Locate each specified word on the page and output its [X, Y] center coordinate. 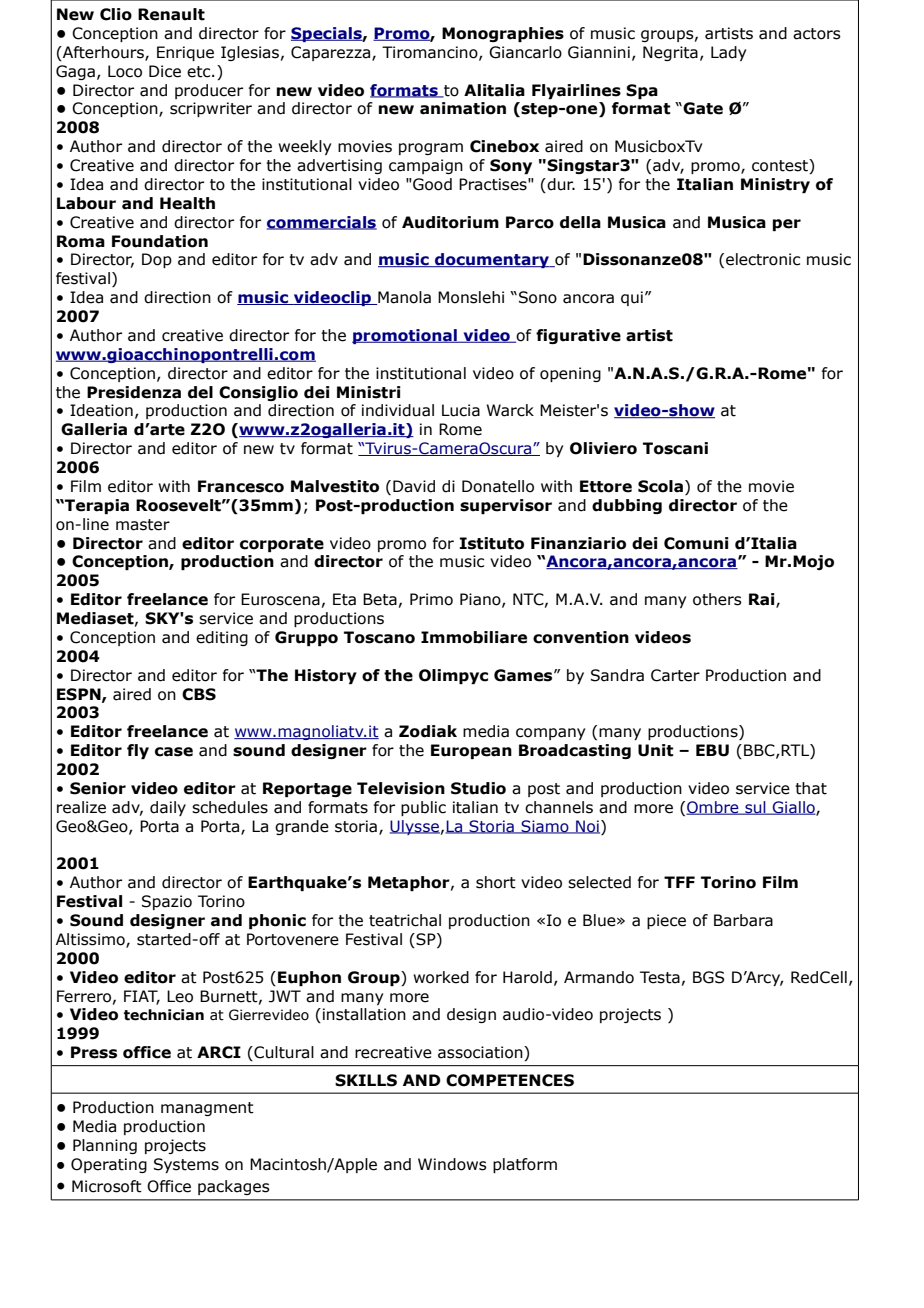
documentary [492, 260]
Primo [431, 599]
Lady [728, 53]
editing [222, 638]
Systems [186, 1165]
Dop [157, 260]
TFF [679, 882]
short [496, 882]
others [717, 599]
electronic [763, 259]
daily [168, 808]
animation [463, 108]
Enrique [185, 53]
